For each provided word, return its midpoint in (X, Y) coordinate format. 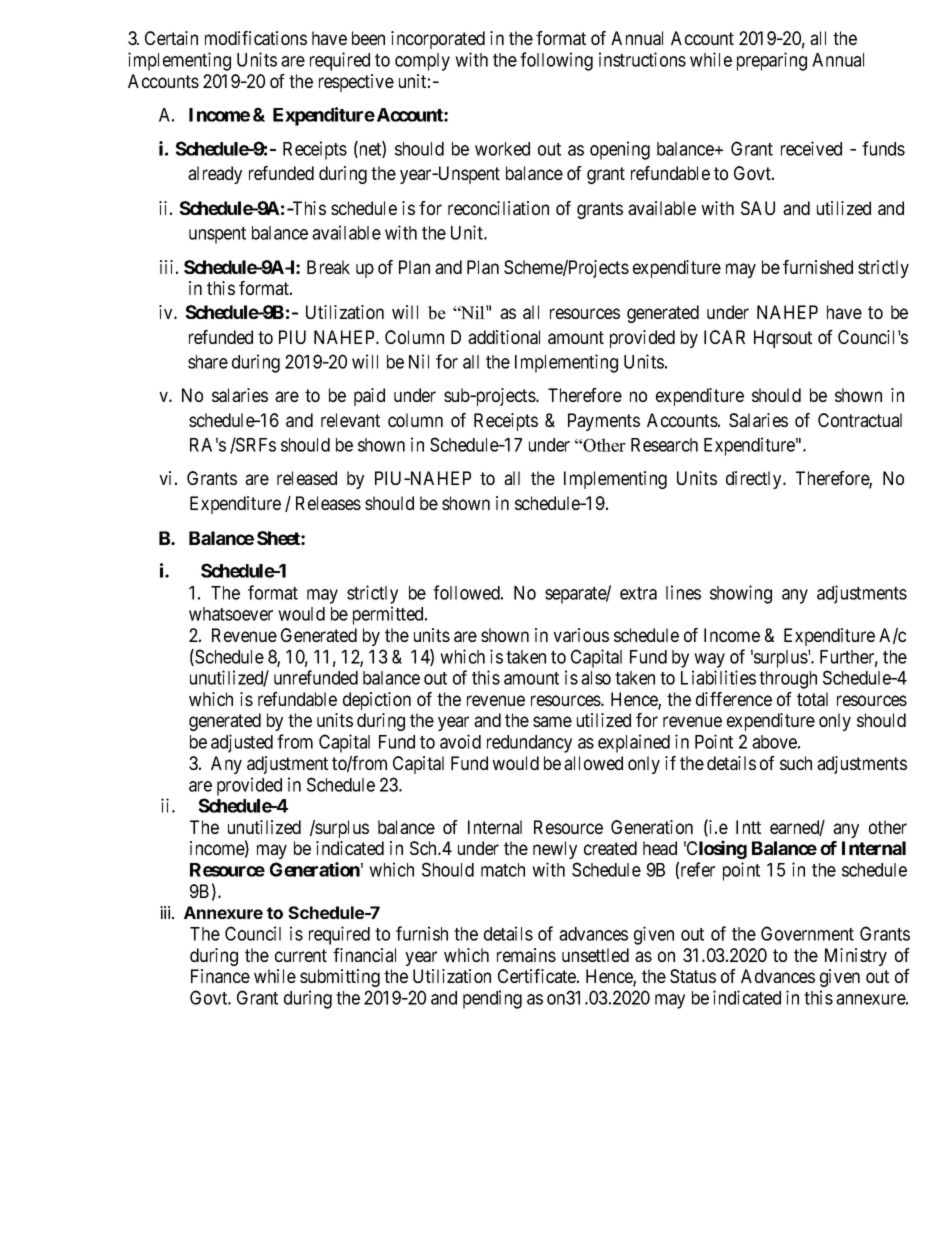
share (208, 362)
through (788, 680)
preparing (772, 61)
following (556, 61)
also (596, 678)
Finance (220, 976)
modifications (256, 38)
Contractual (860, 420)
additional (504, 337)
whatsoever (231, 614)
